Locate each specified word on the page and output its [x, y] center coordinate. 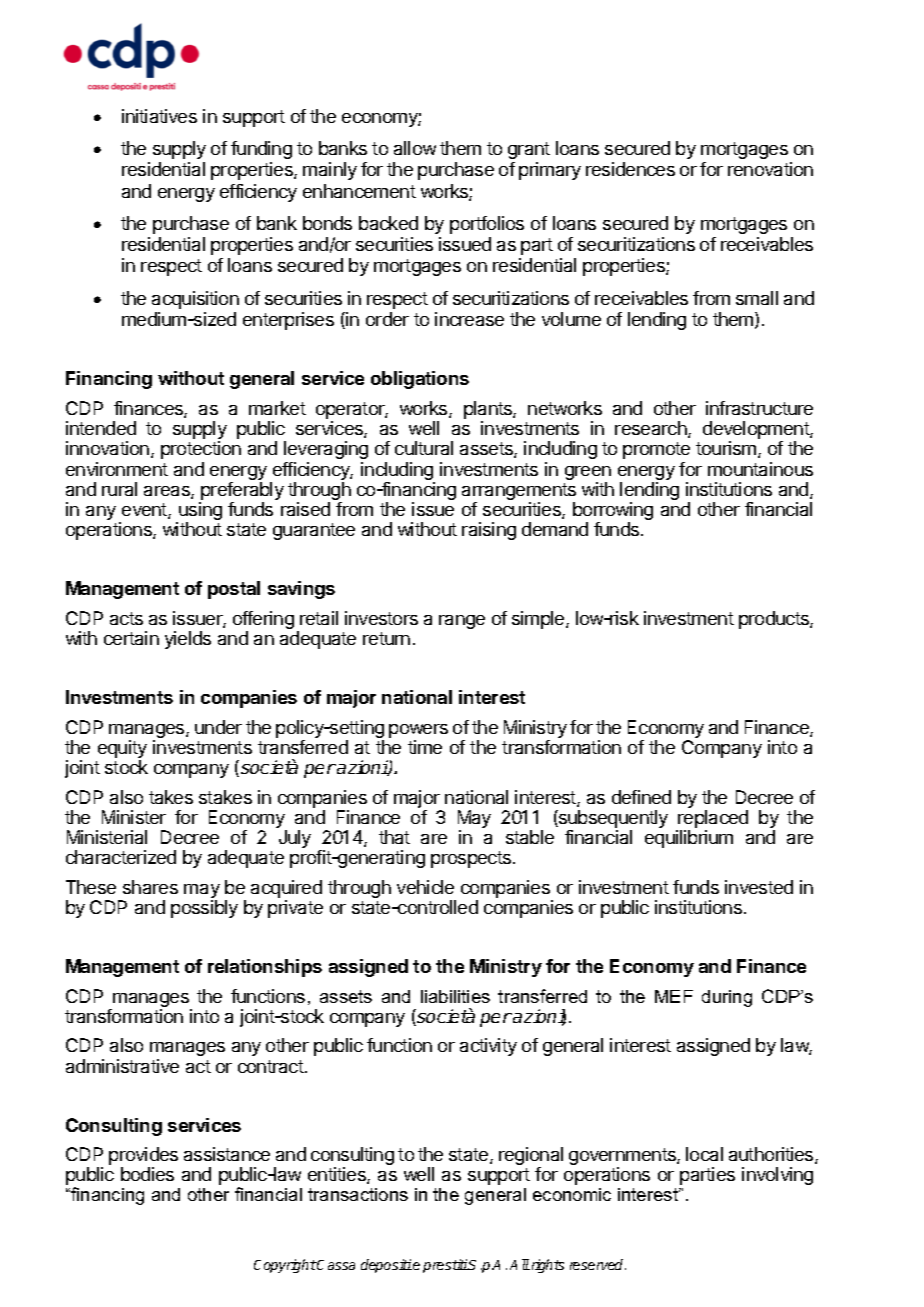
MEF [674, 996]
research [652, 429]
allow [415, 148]
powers [418, 731]
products [775, 620]
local [704, 1154]
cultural [424, 448]
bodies [147, 1174]
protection [201, 450]
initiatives [159, 116]
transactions [358, 1194]
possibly [204, 909]
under [218, 727]
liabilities [455, 996]
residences [630, 169]
